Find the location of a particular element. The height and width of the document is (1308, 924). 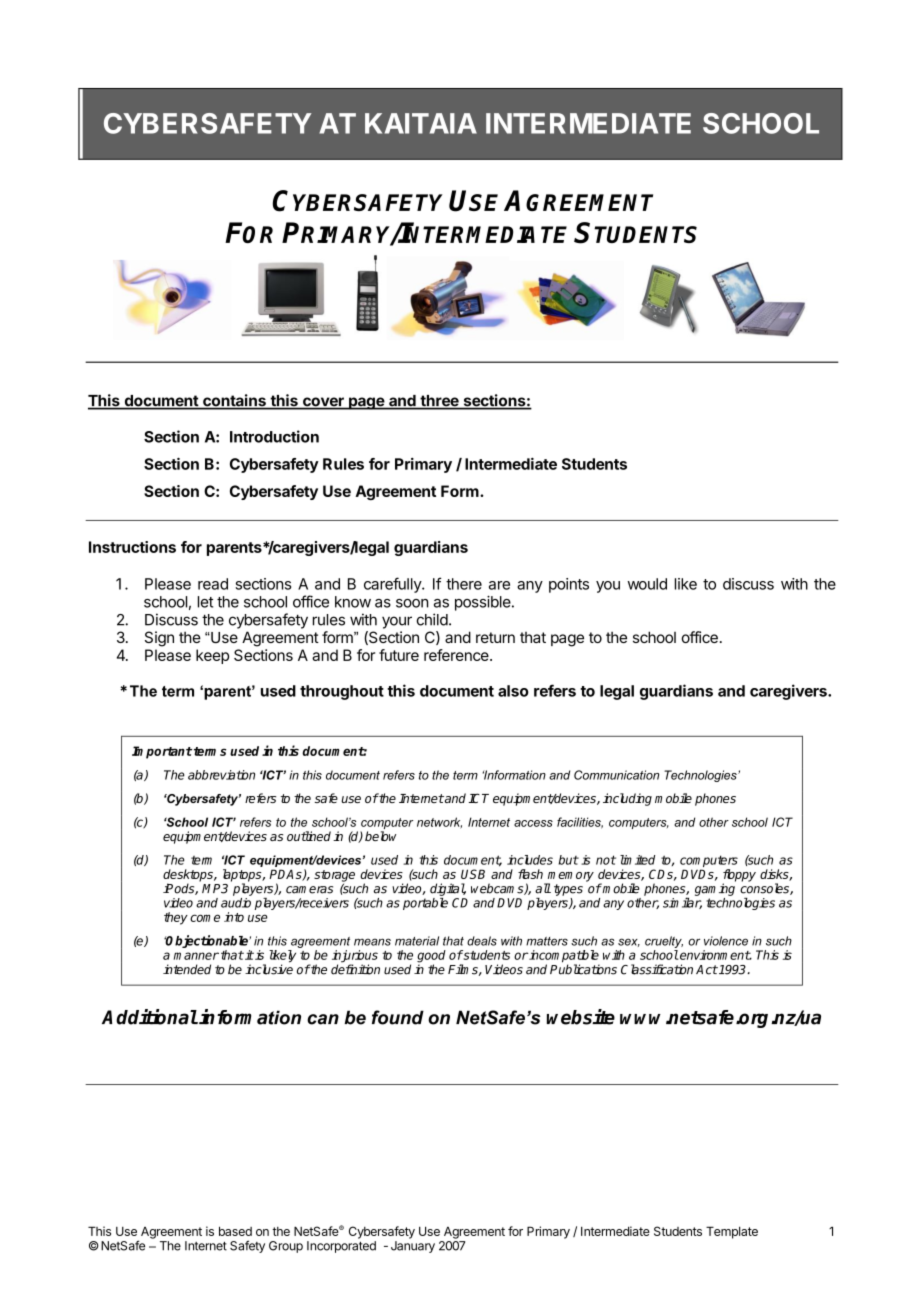

including is located at coordinates (627, 799).
